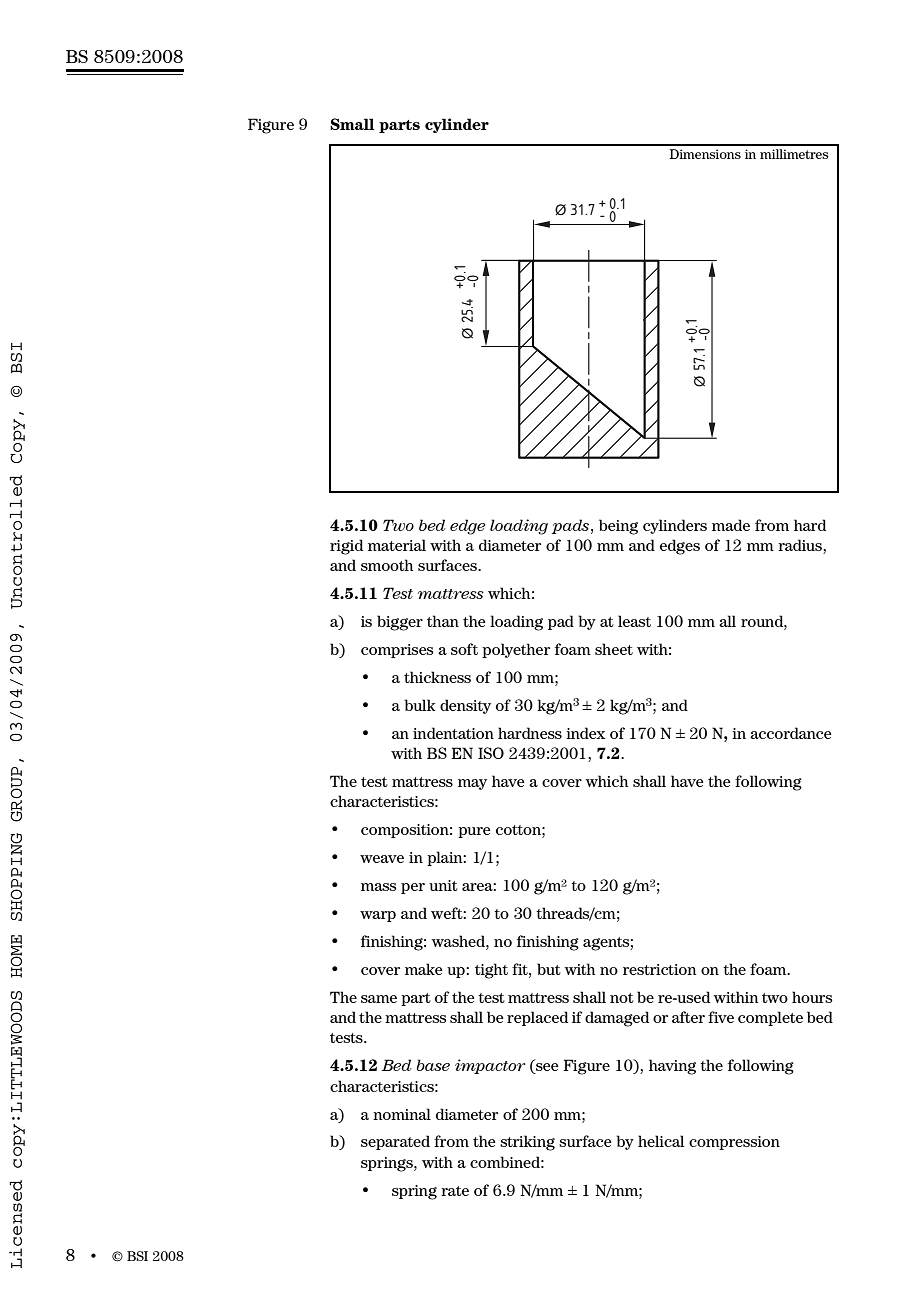 The height and width of the image is (1308, 924). Describe the element at coordinates (585, 733) in the image. I see `index` at that location.
